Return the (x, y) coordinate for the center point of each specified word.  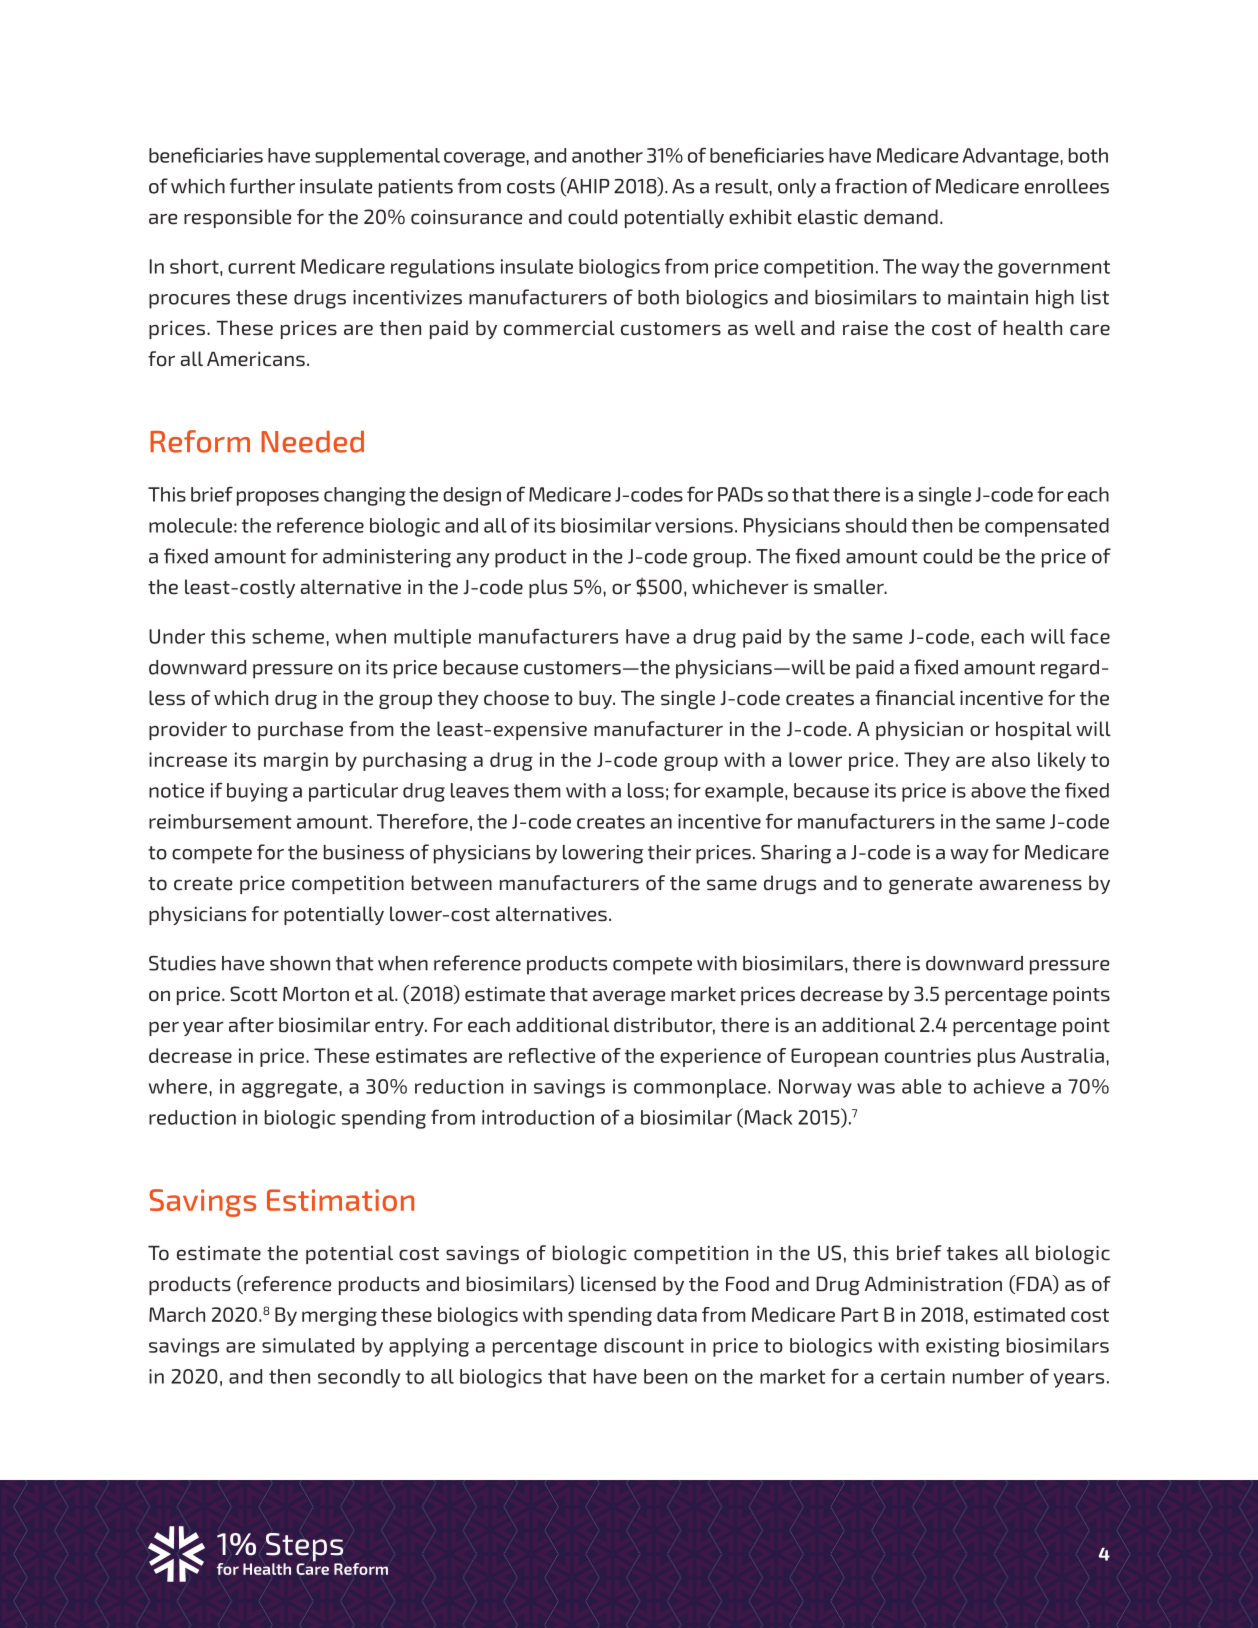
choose (516, 698)
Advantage (1011, 157)
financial (915, 698)
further (262, 186)
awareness (1031, 885)
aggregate (289, 1089)
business (364, 852)
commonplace (700, 1088)
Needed (312, 442)
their (669, 852)
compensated (1047, 527)
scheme (289, 636)
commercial (559, 328)
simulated (308, 1345)
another (607, 155)
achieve (1009, 1086)
